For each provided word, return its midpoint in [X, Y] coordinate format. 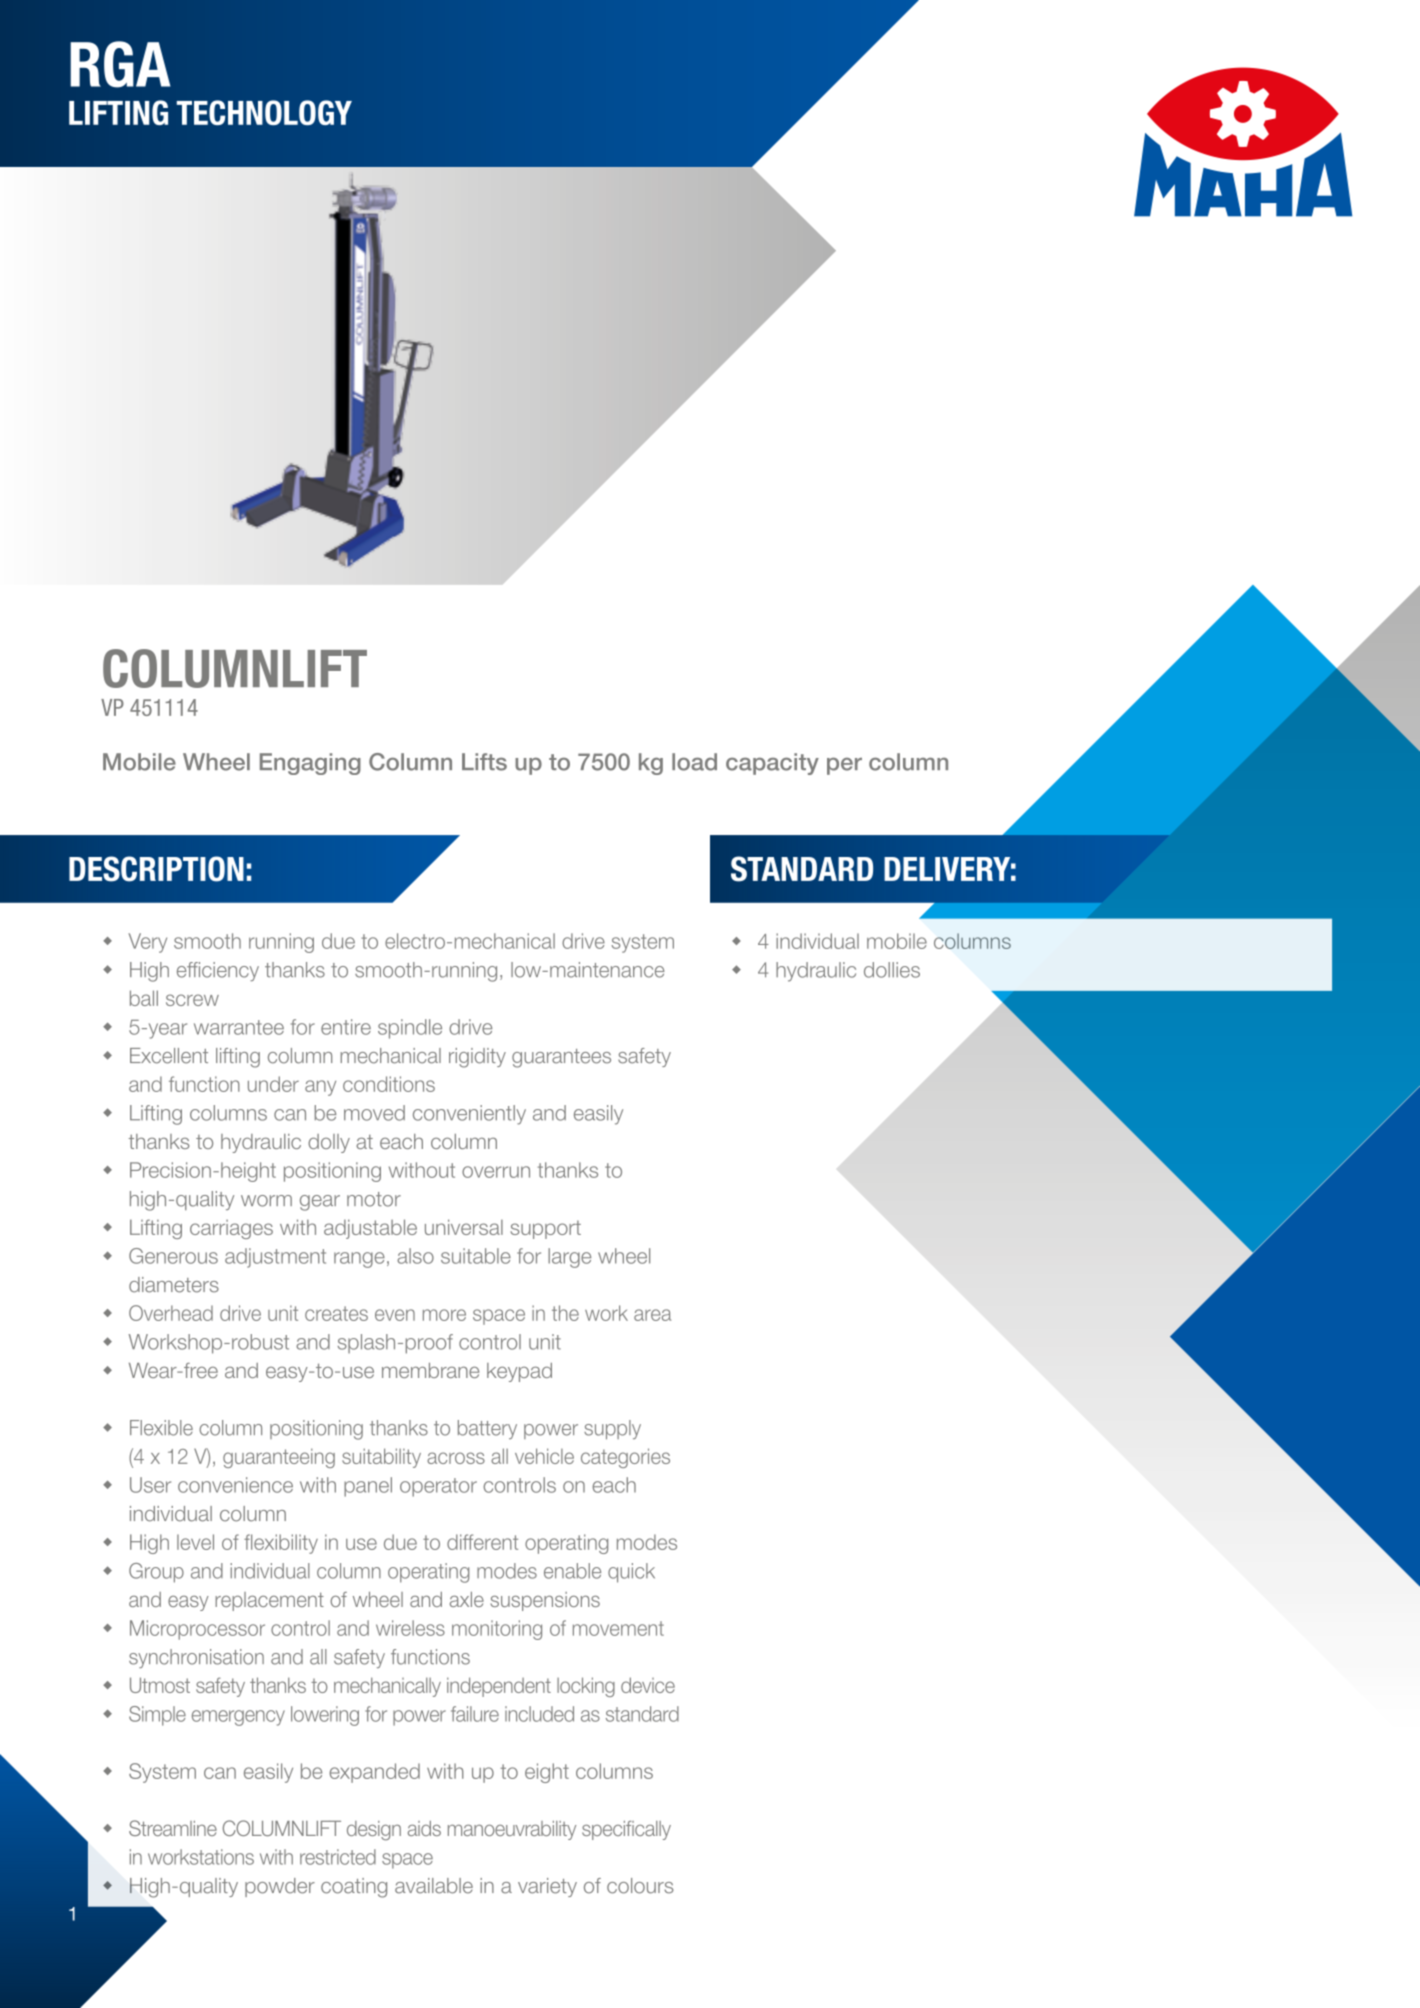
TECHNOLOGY [264, 112]
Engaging [310, 764]
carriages [231, 1229]
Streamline [173, 1828]
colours [640, 1886]
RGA [120, 64]
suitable [476, 1256]
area [652, 1315]
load [694, 762]
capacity [772, 764]
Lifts [484, 762]
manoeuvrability [512, 1830]
